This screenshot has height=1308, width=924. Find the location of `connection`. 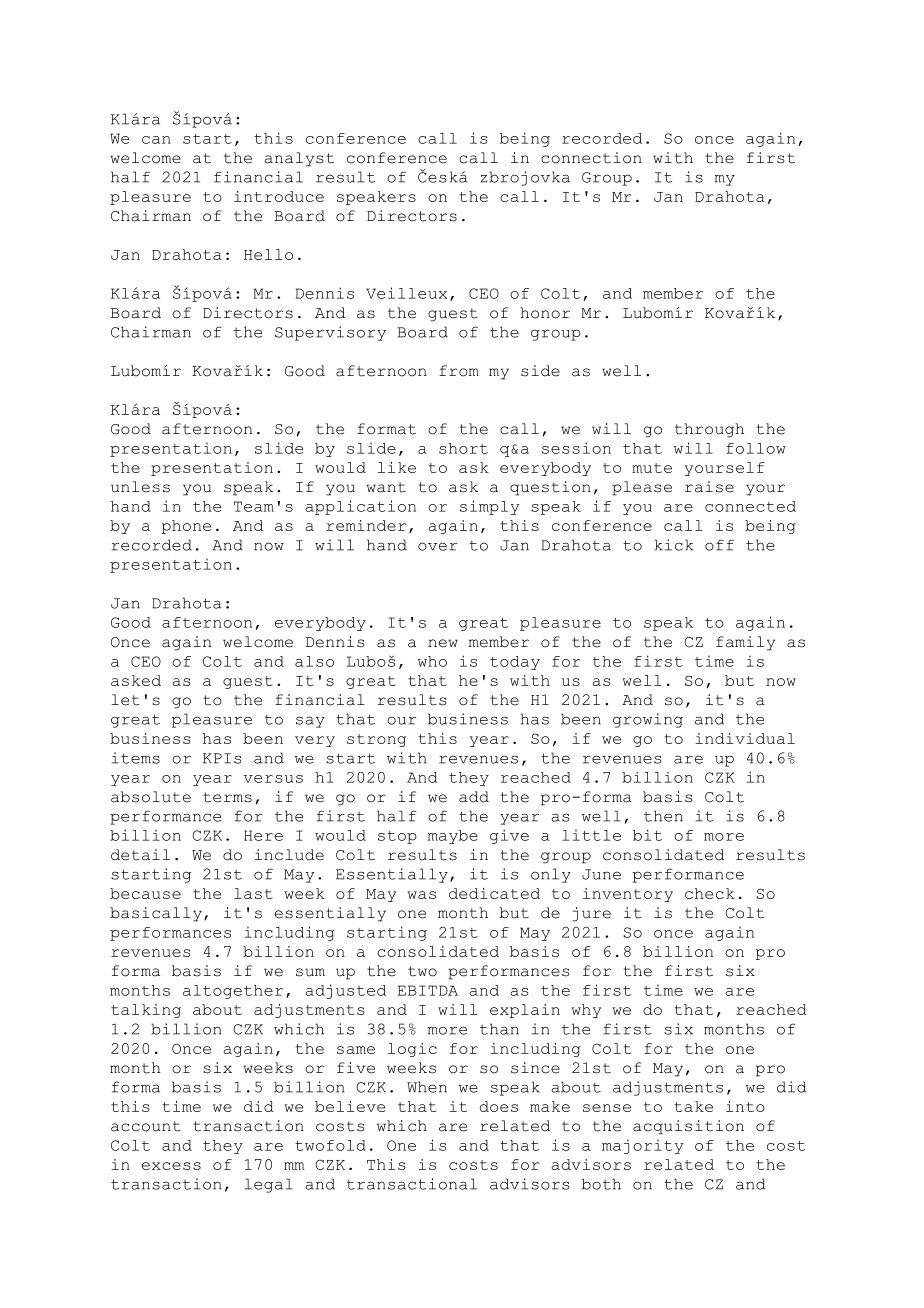

connection is located at coordinates (591, 158).
